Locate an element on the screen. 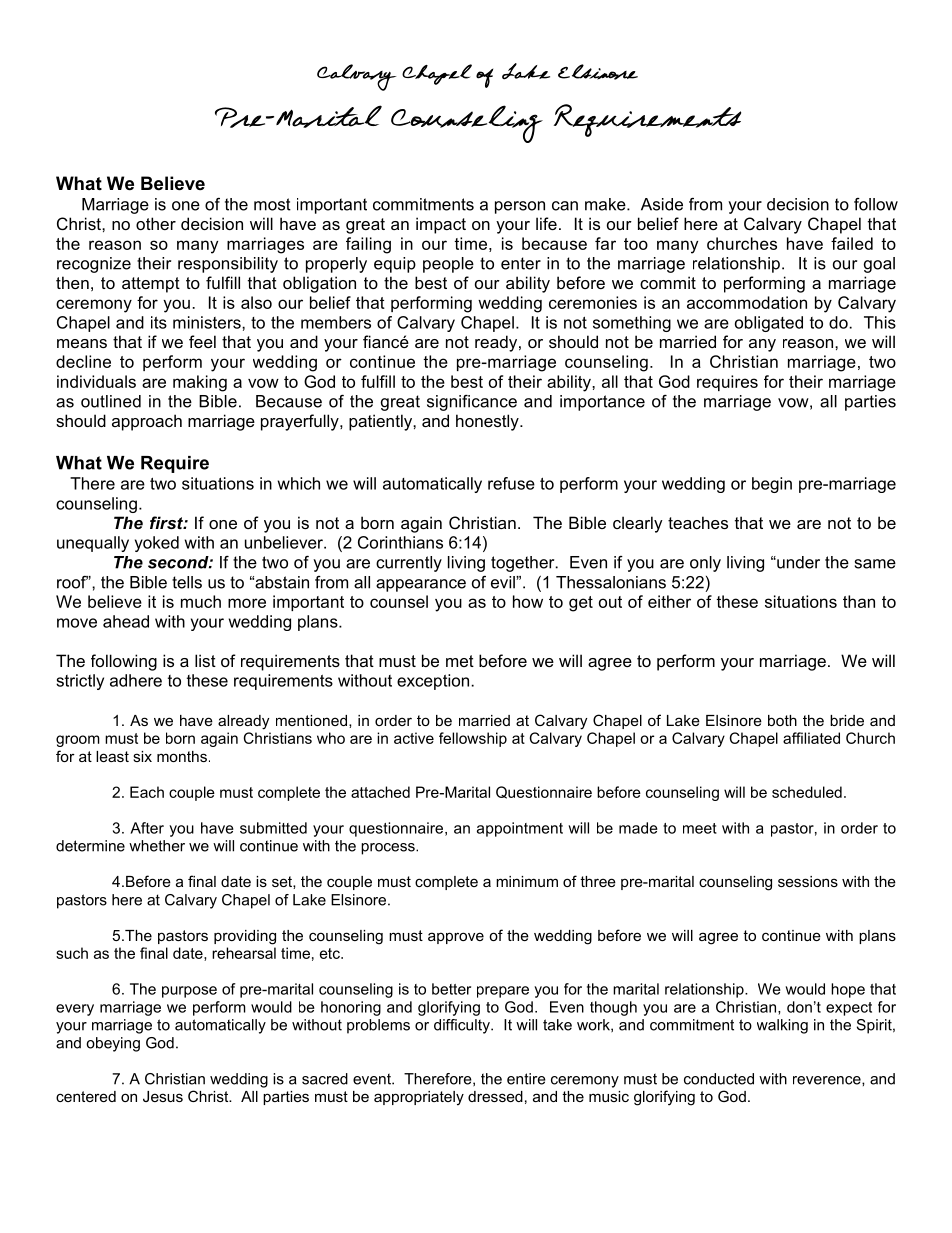  list is located at coordinates (205, 660).
